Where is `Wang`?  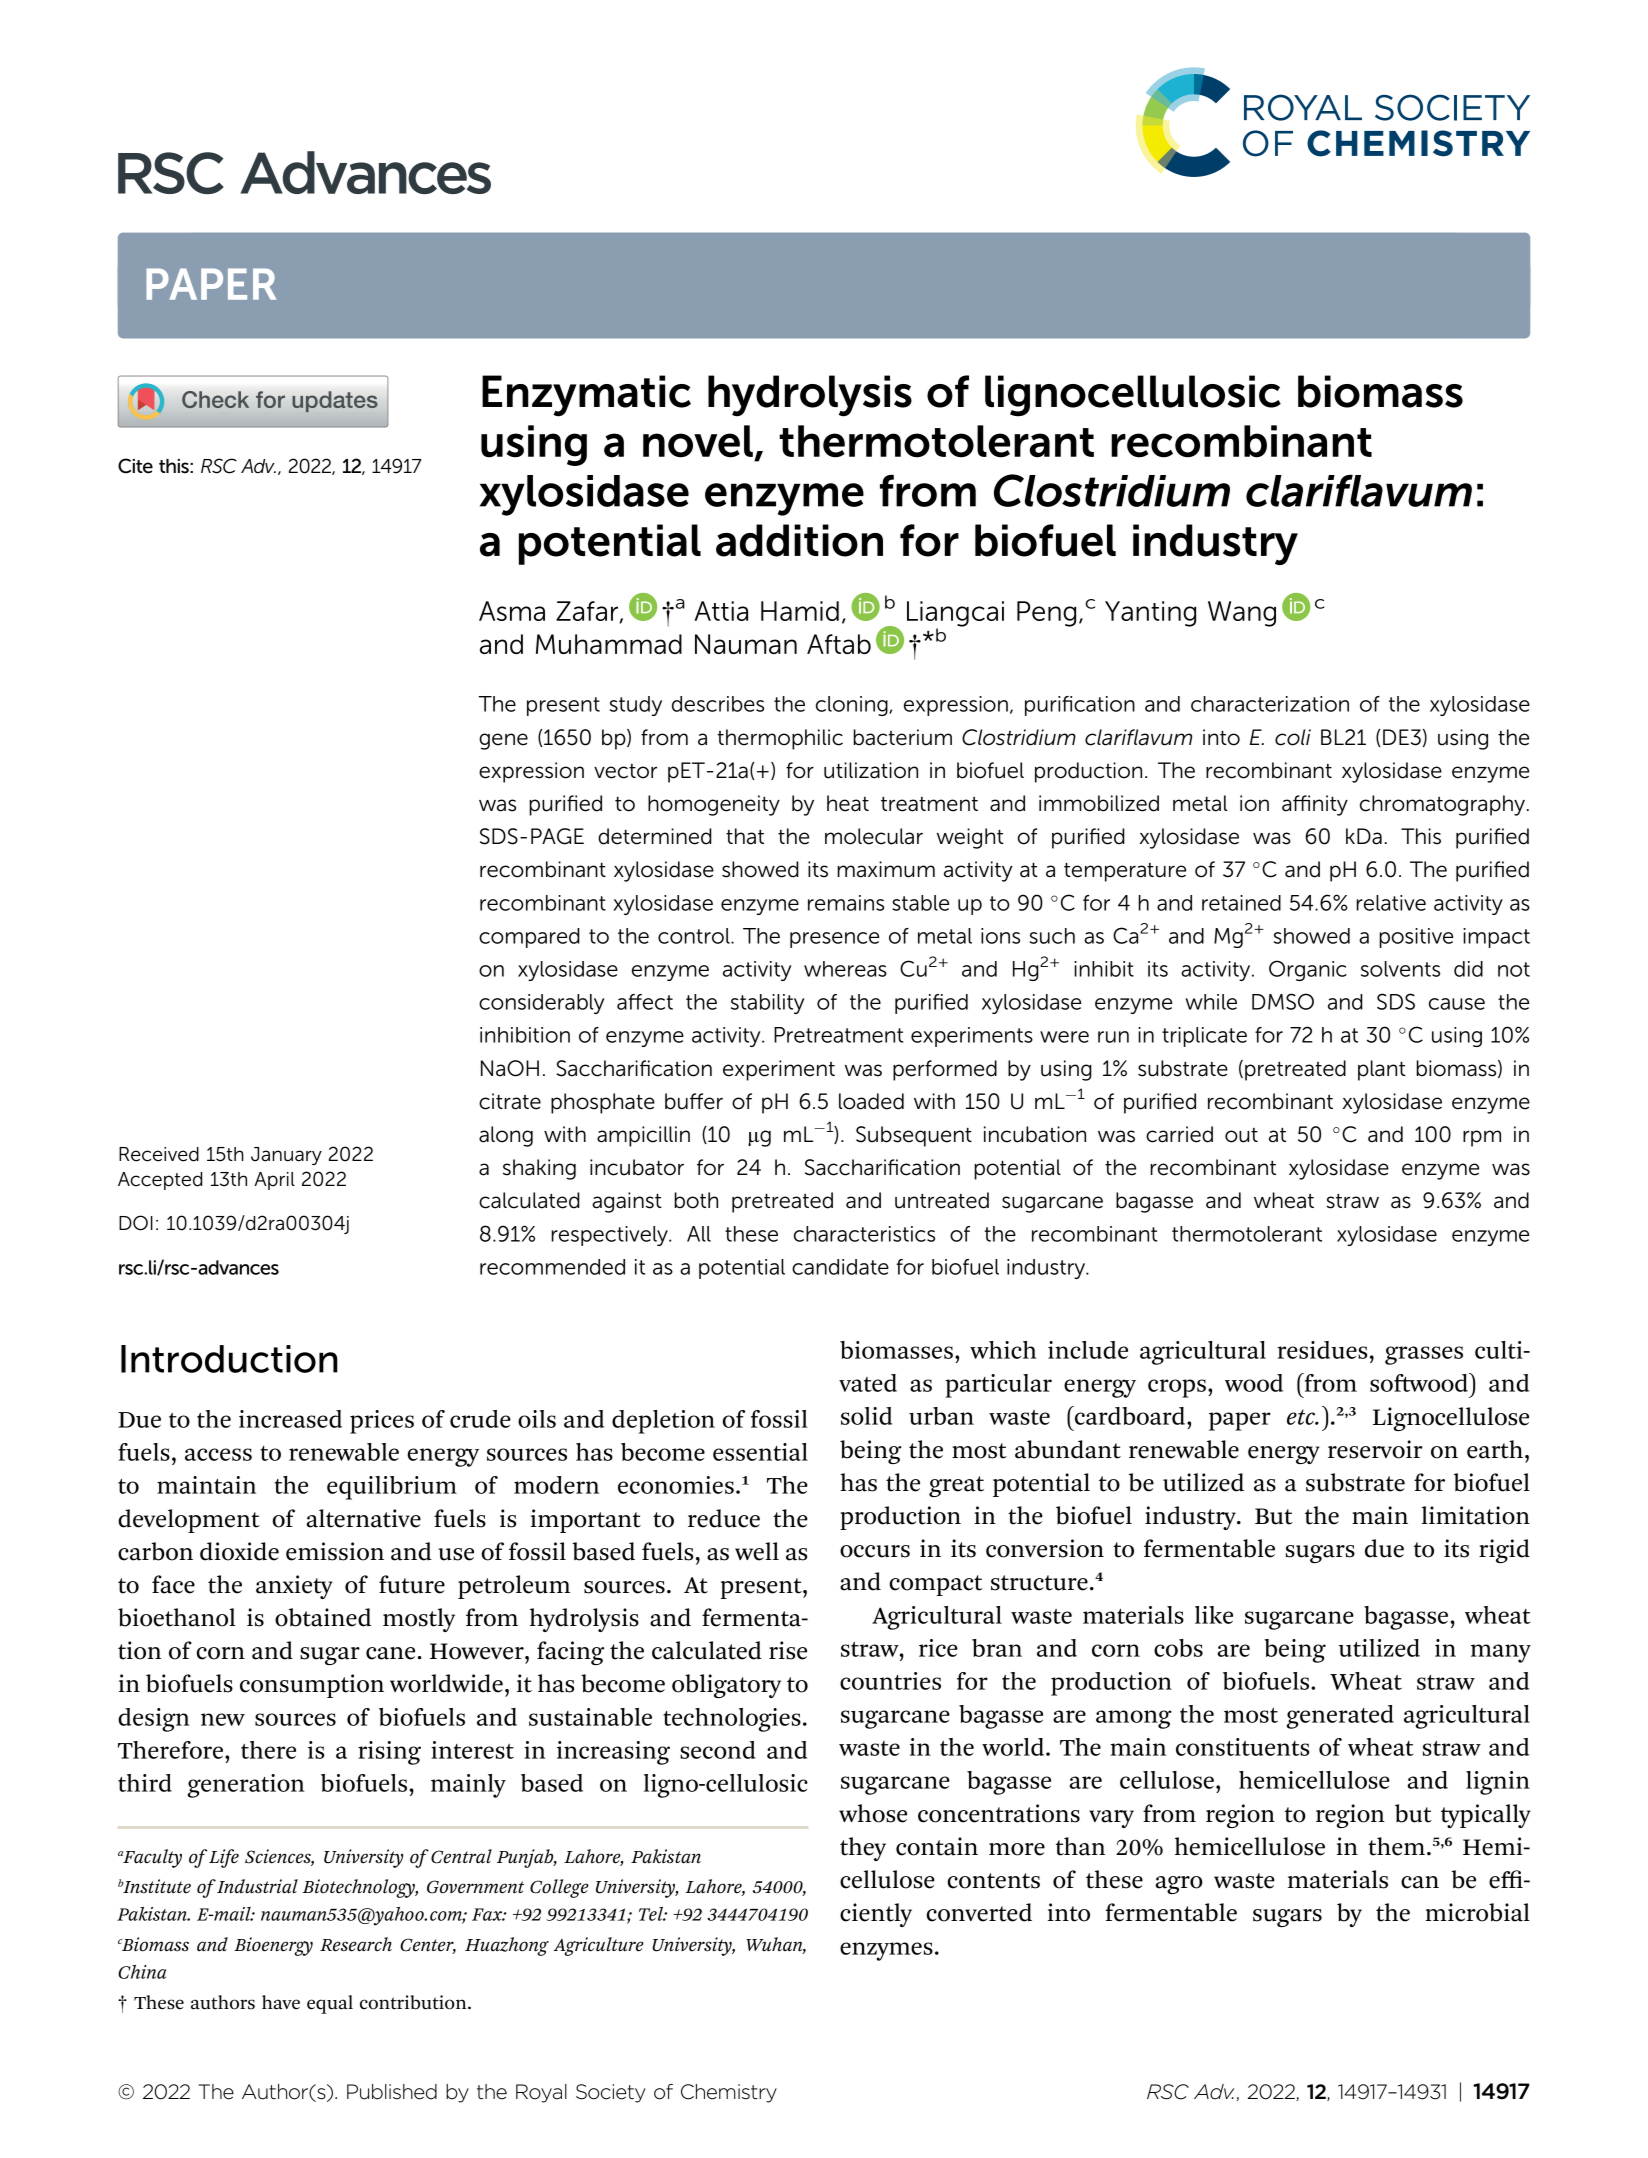
Wang is located at coordinates (1242, 614).
